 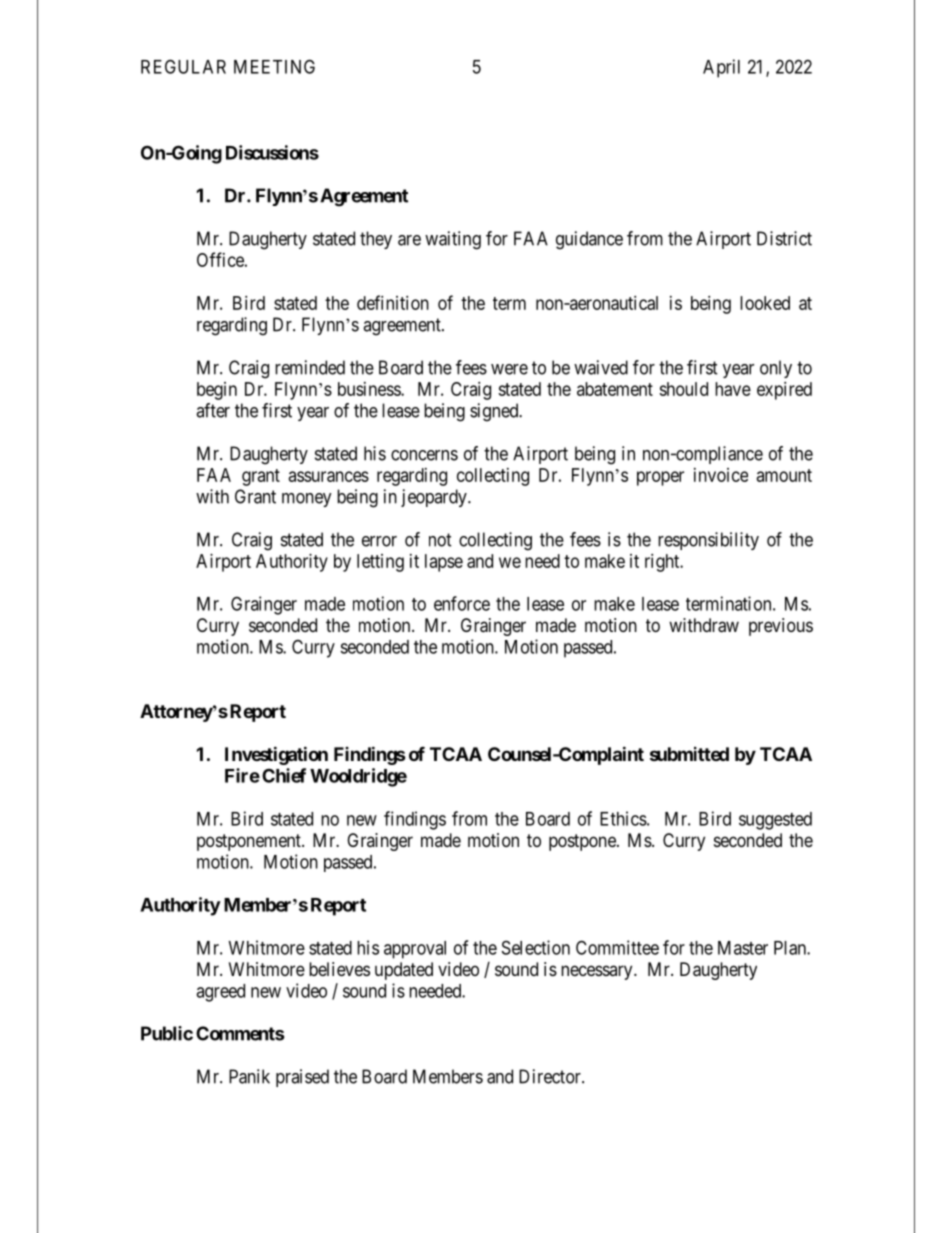 What do you see at coordinates (708, 541) in the page?
I see `responsibility` at bounding box center [708, 541].
